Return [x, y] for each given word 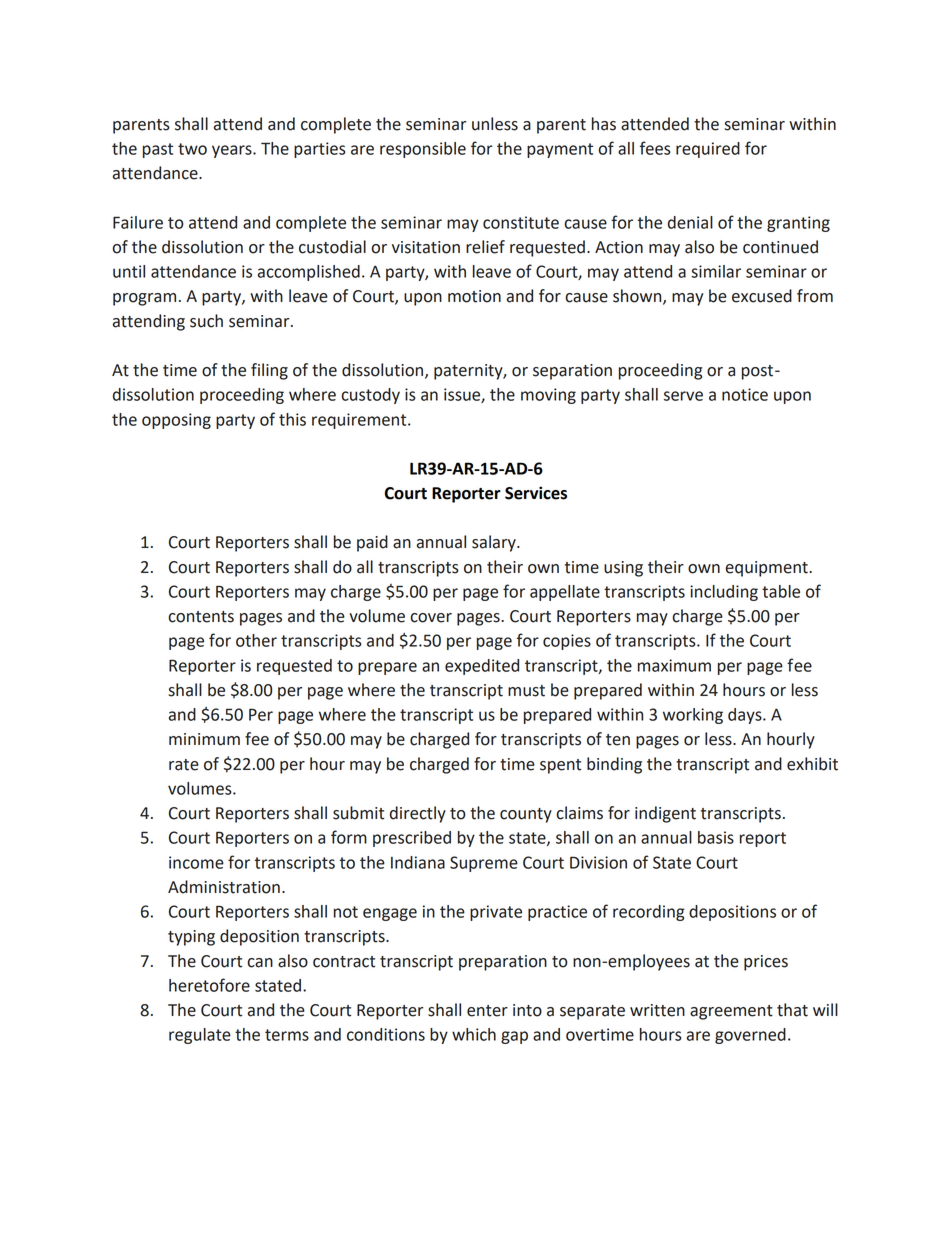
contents [201, 617]
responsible [423, 150]
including [724, 593]
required [708, 150]
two [192, 149]
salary [495, 543]
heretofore [209, 985]
